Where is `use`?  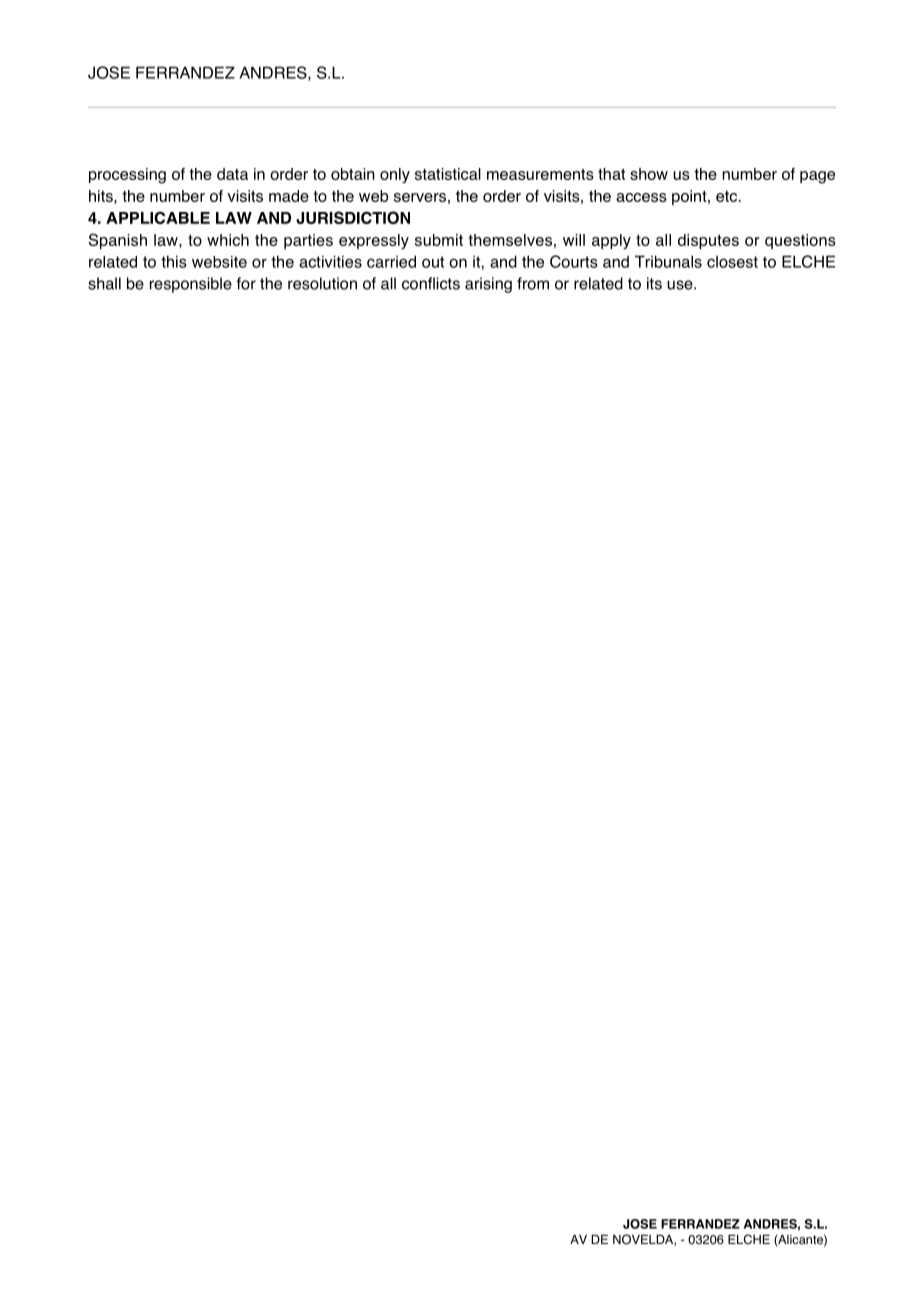 use is located at coordinates (681, 285).
